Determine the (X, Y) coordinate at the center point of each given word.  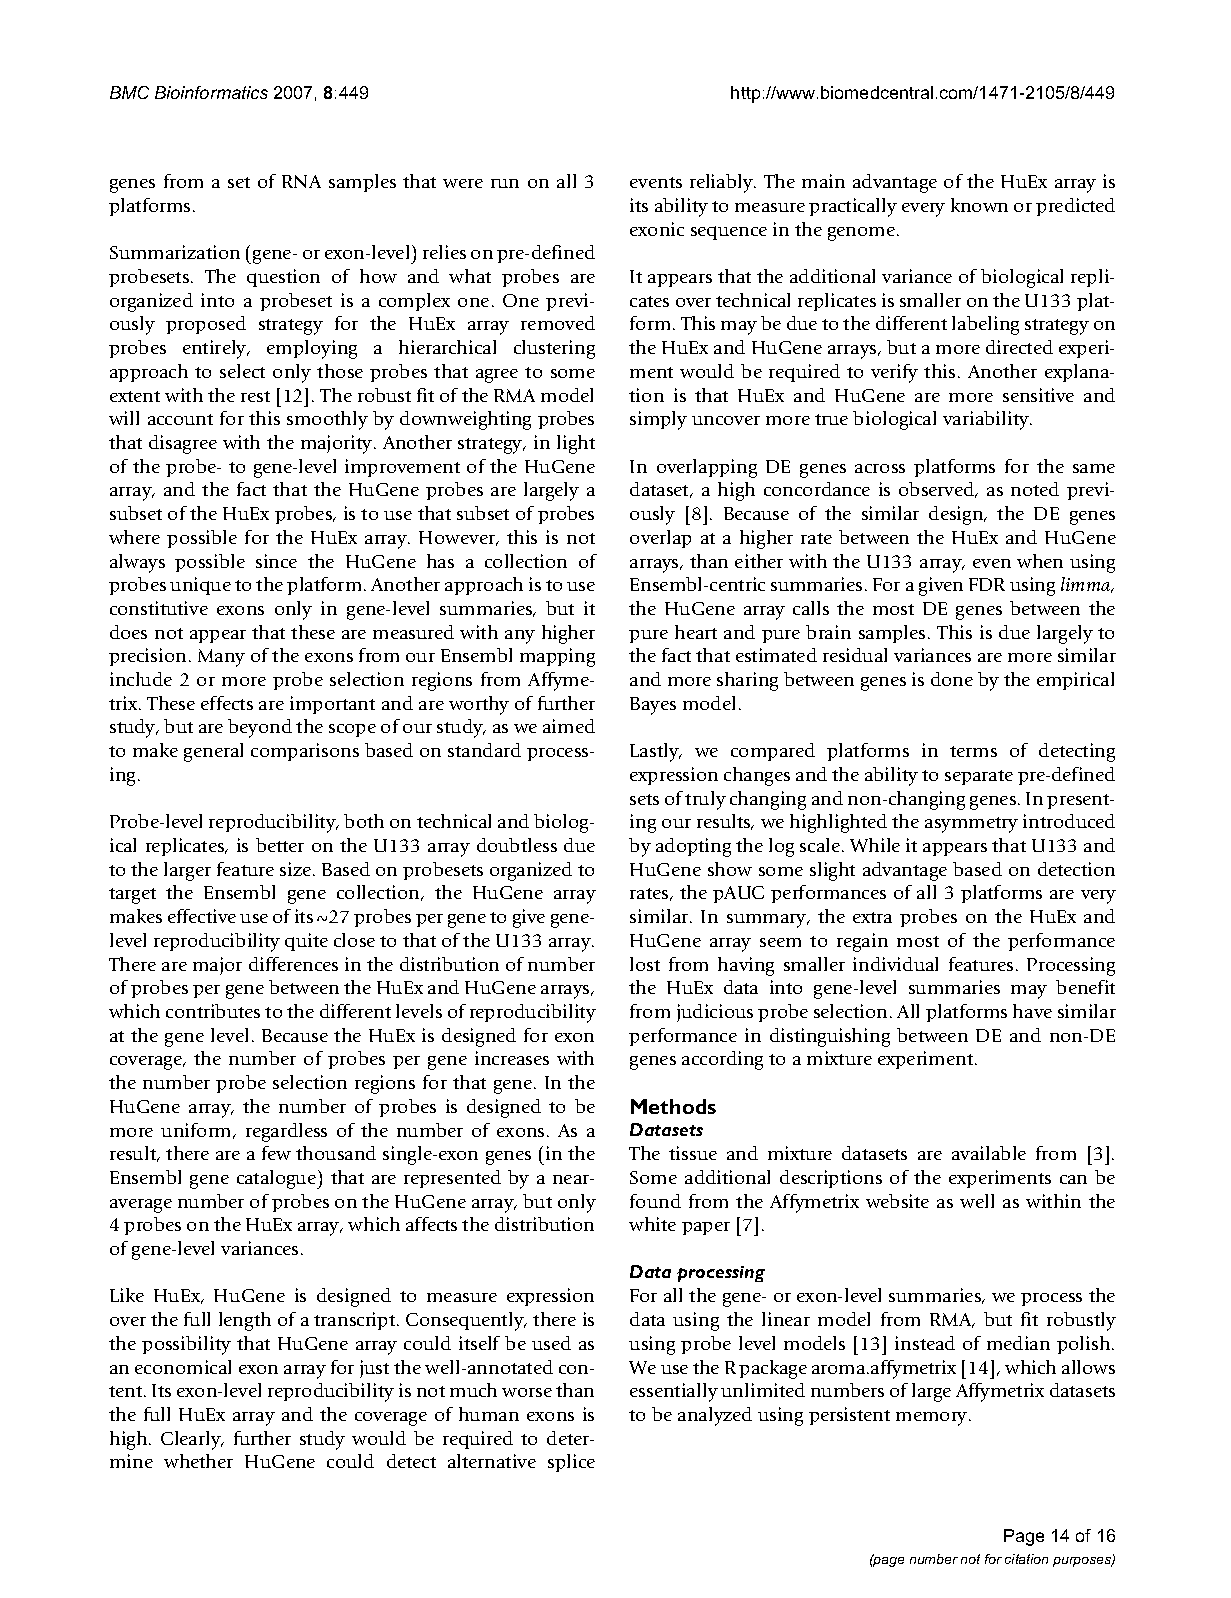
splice (571, 1463)
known (979, 205)
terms (973, 751)
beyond (260, 728)
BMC (129, 92)
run (505, 183)
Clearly (192, 1440)
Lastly (655, 752)
